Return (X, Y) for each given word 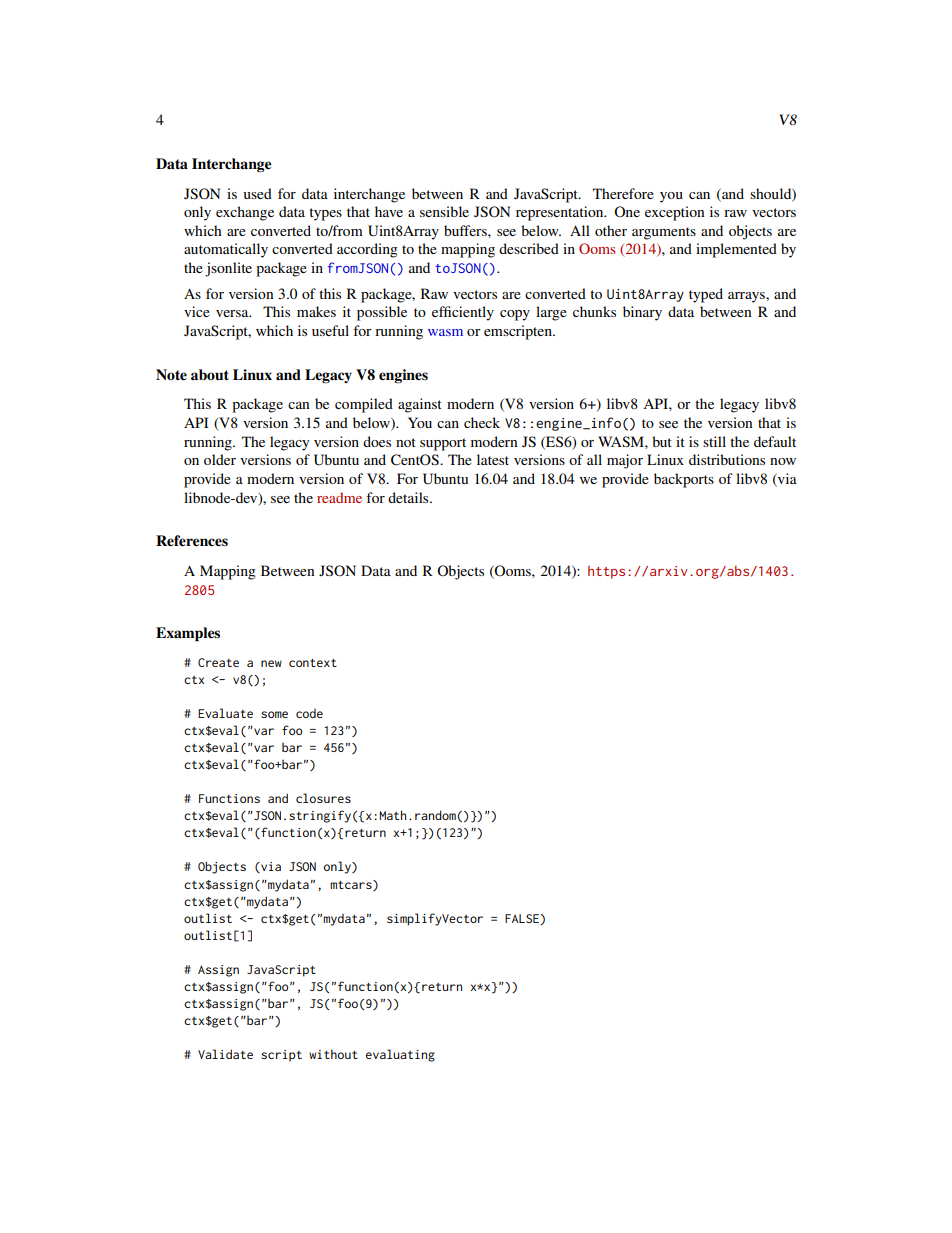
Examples (188, 634)
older (220, 459)
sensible (444, 211)
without (333, 1054)
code (309, 713)
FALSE (523, 919)
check (482, 422)
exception (675, 213)
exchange (245, 213)
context (313, 663)
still (714, 441)
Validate (225, 1054)
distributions (727, 459)
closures (323, 798)
